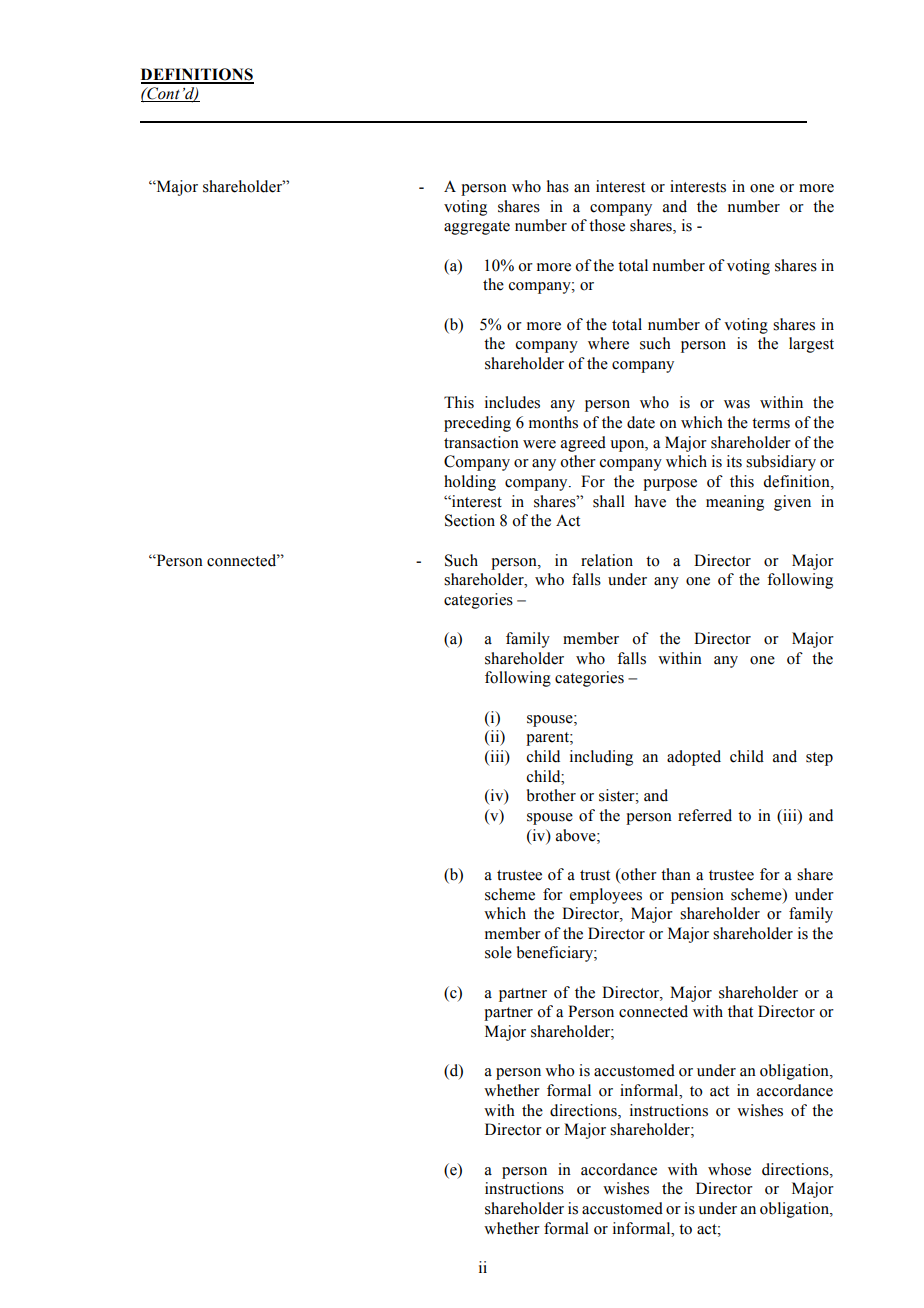  I want to click on pension, so click(697, 896).
